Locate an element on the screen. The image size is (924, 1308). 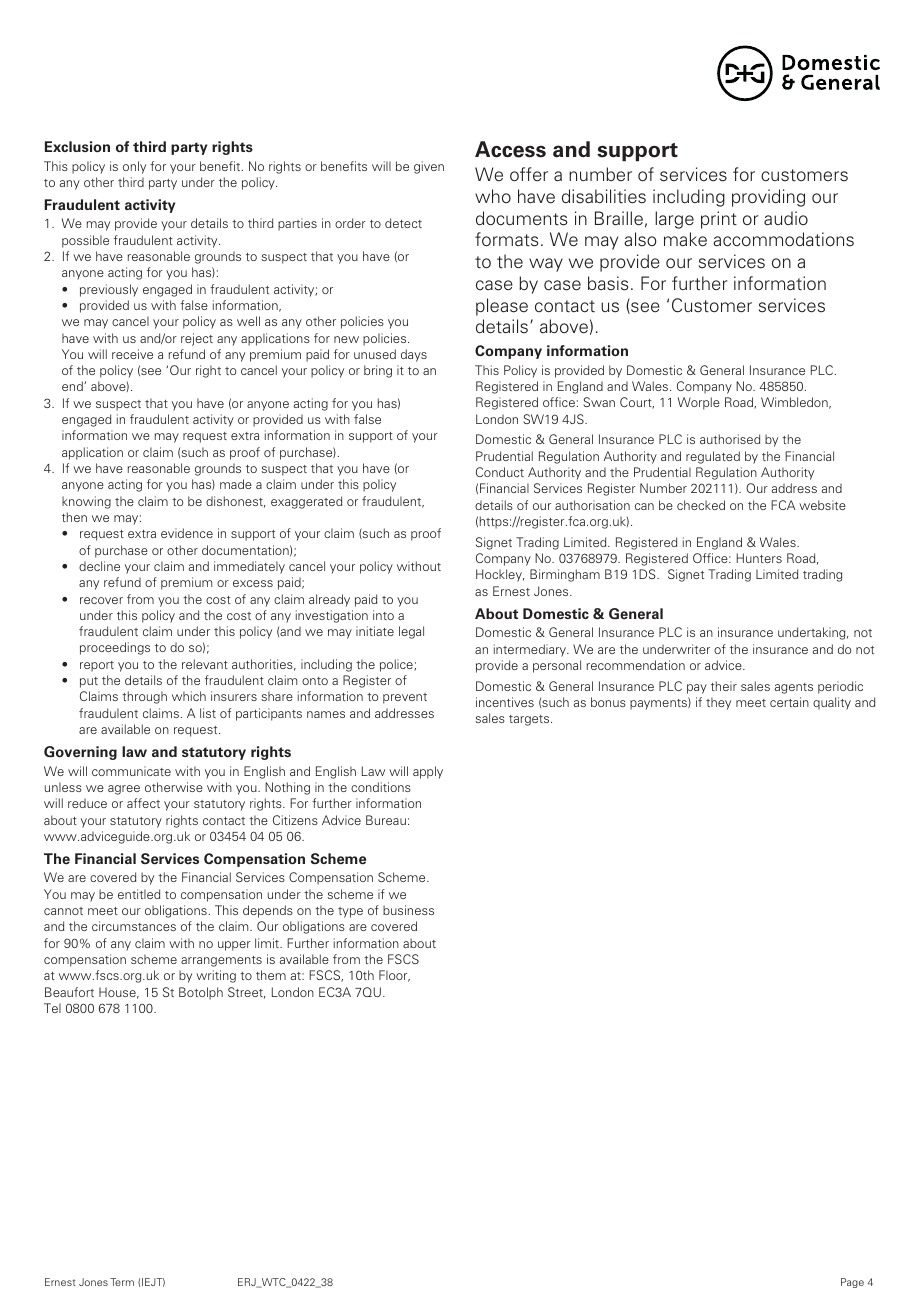
Page is located at coordinates (852, 1283).
